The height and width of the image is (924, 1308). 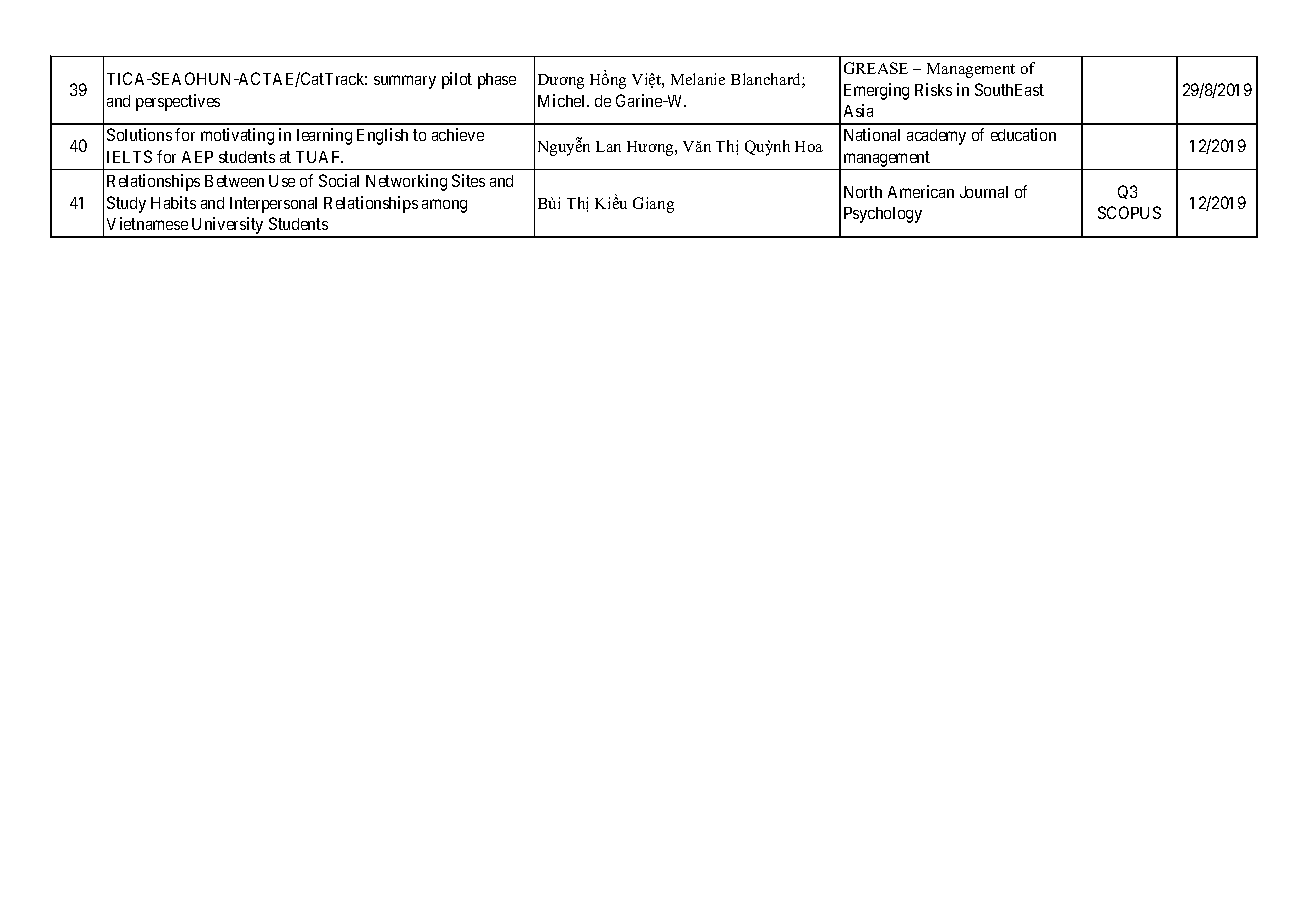 I want to click on GREASE, so click(x=876, y=68).
